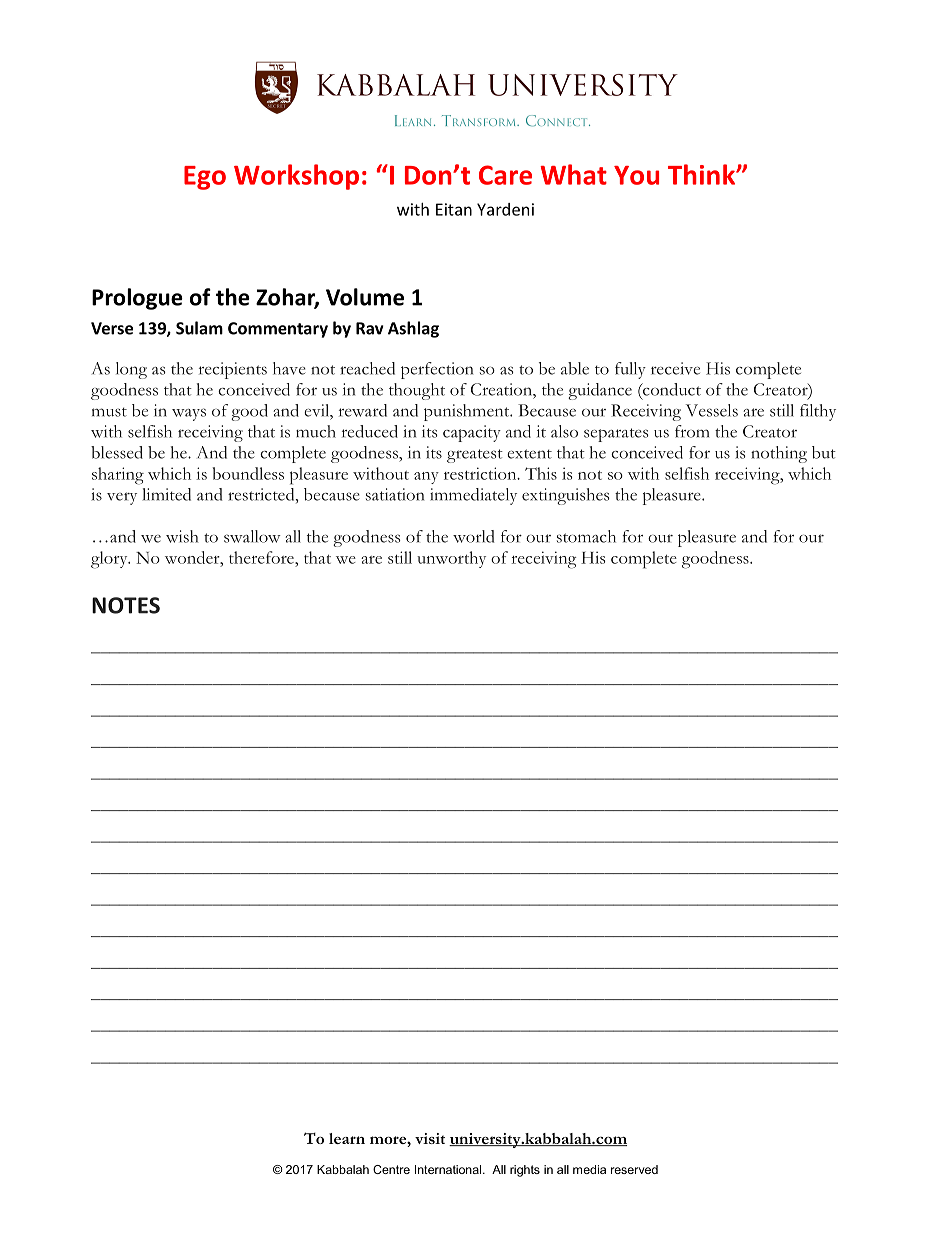  I want to click on learn, so click(347, 1138).
